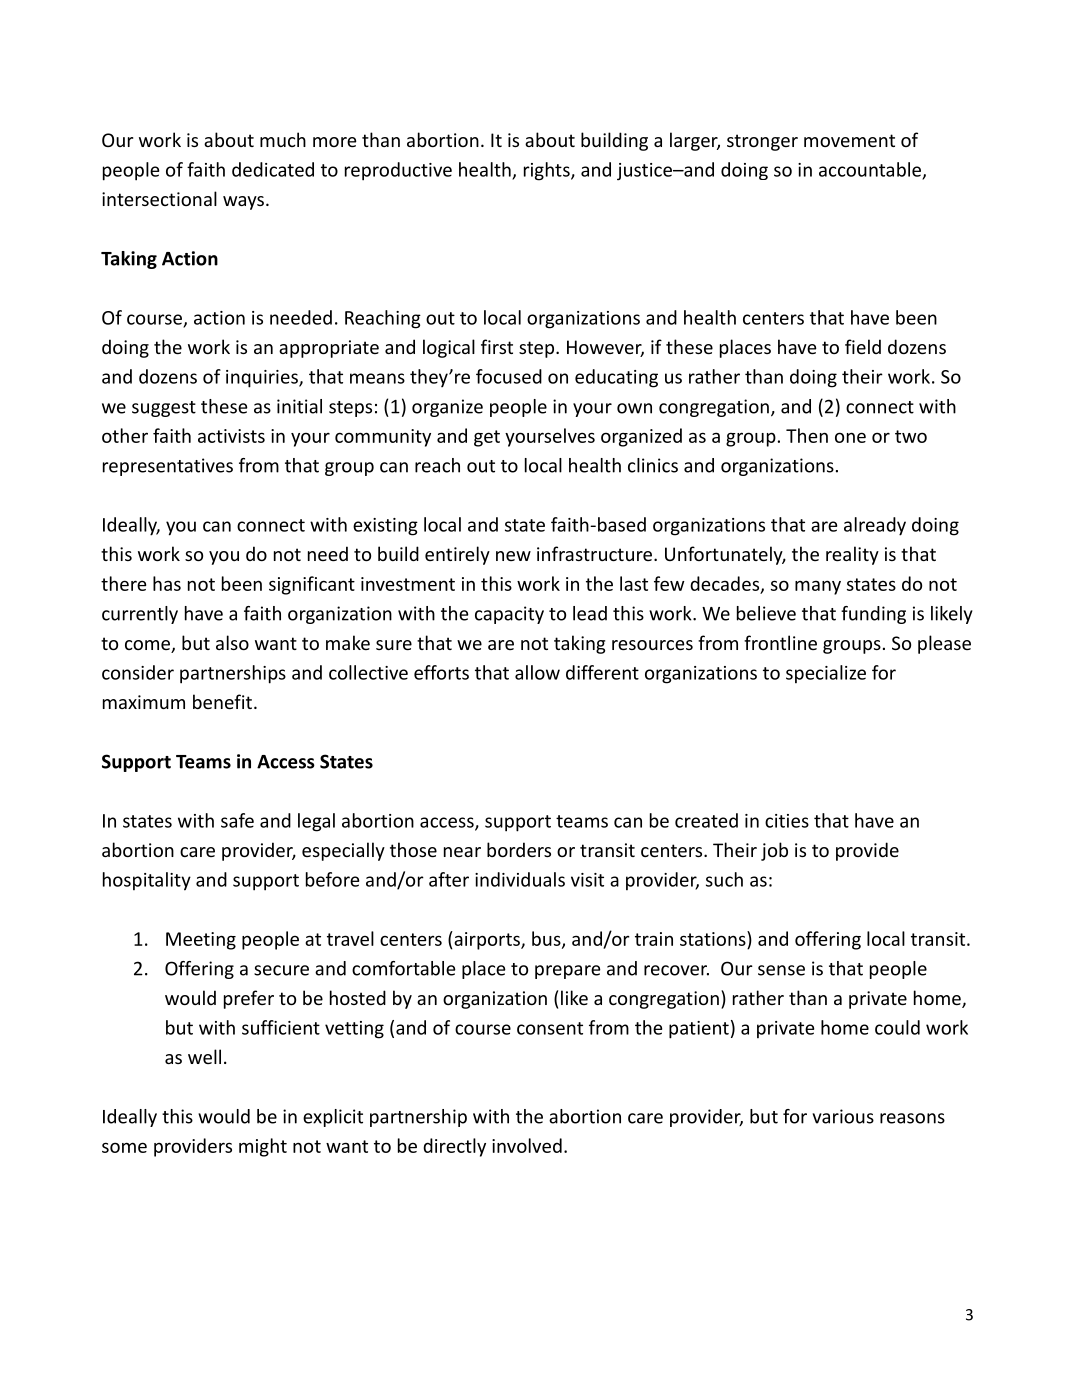 Image resolution: width=1075 pixels, height=1391 pixels. Describe the element at coordinates (826, 674) in the document. I see `specialize` at that location.
